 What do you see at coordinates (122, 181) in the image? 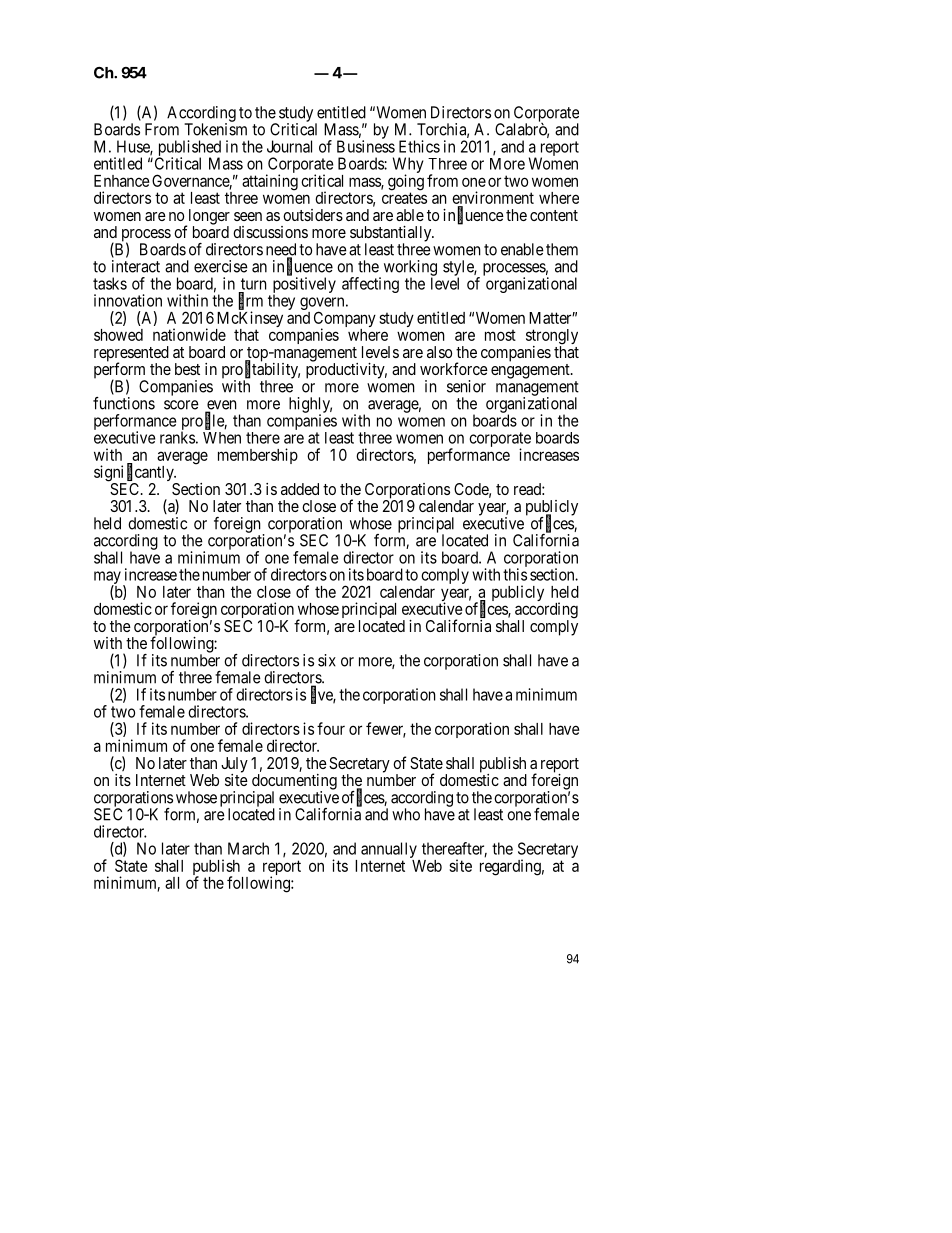
I see `Enhance` at bounding box center [122, 181].
